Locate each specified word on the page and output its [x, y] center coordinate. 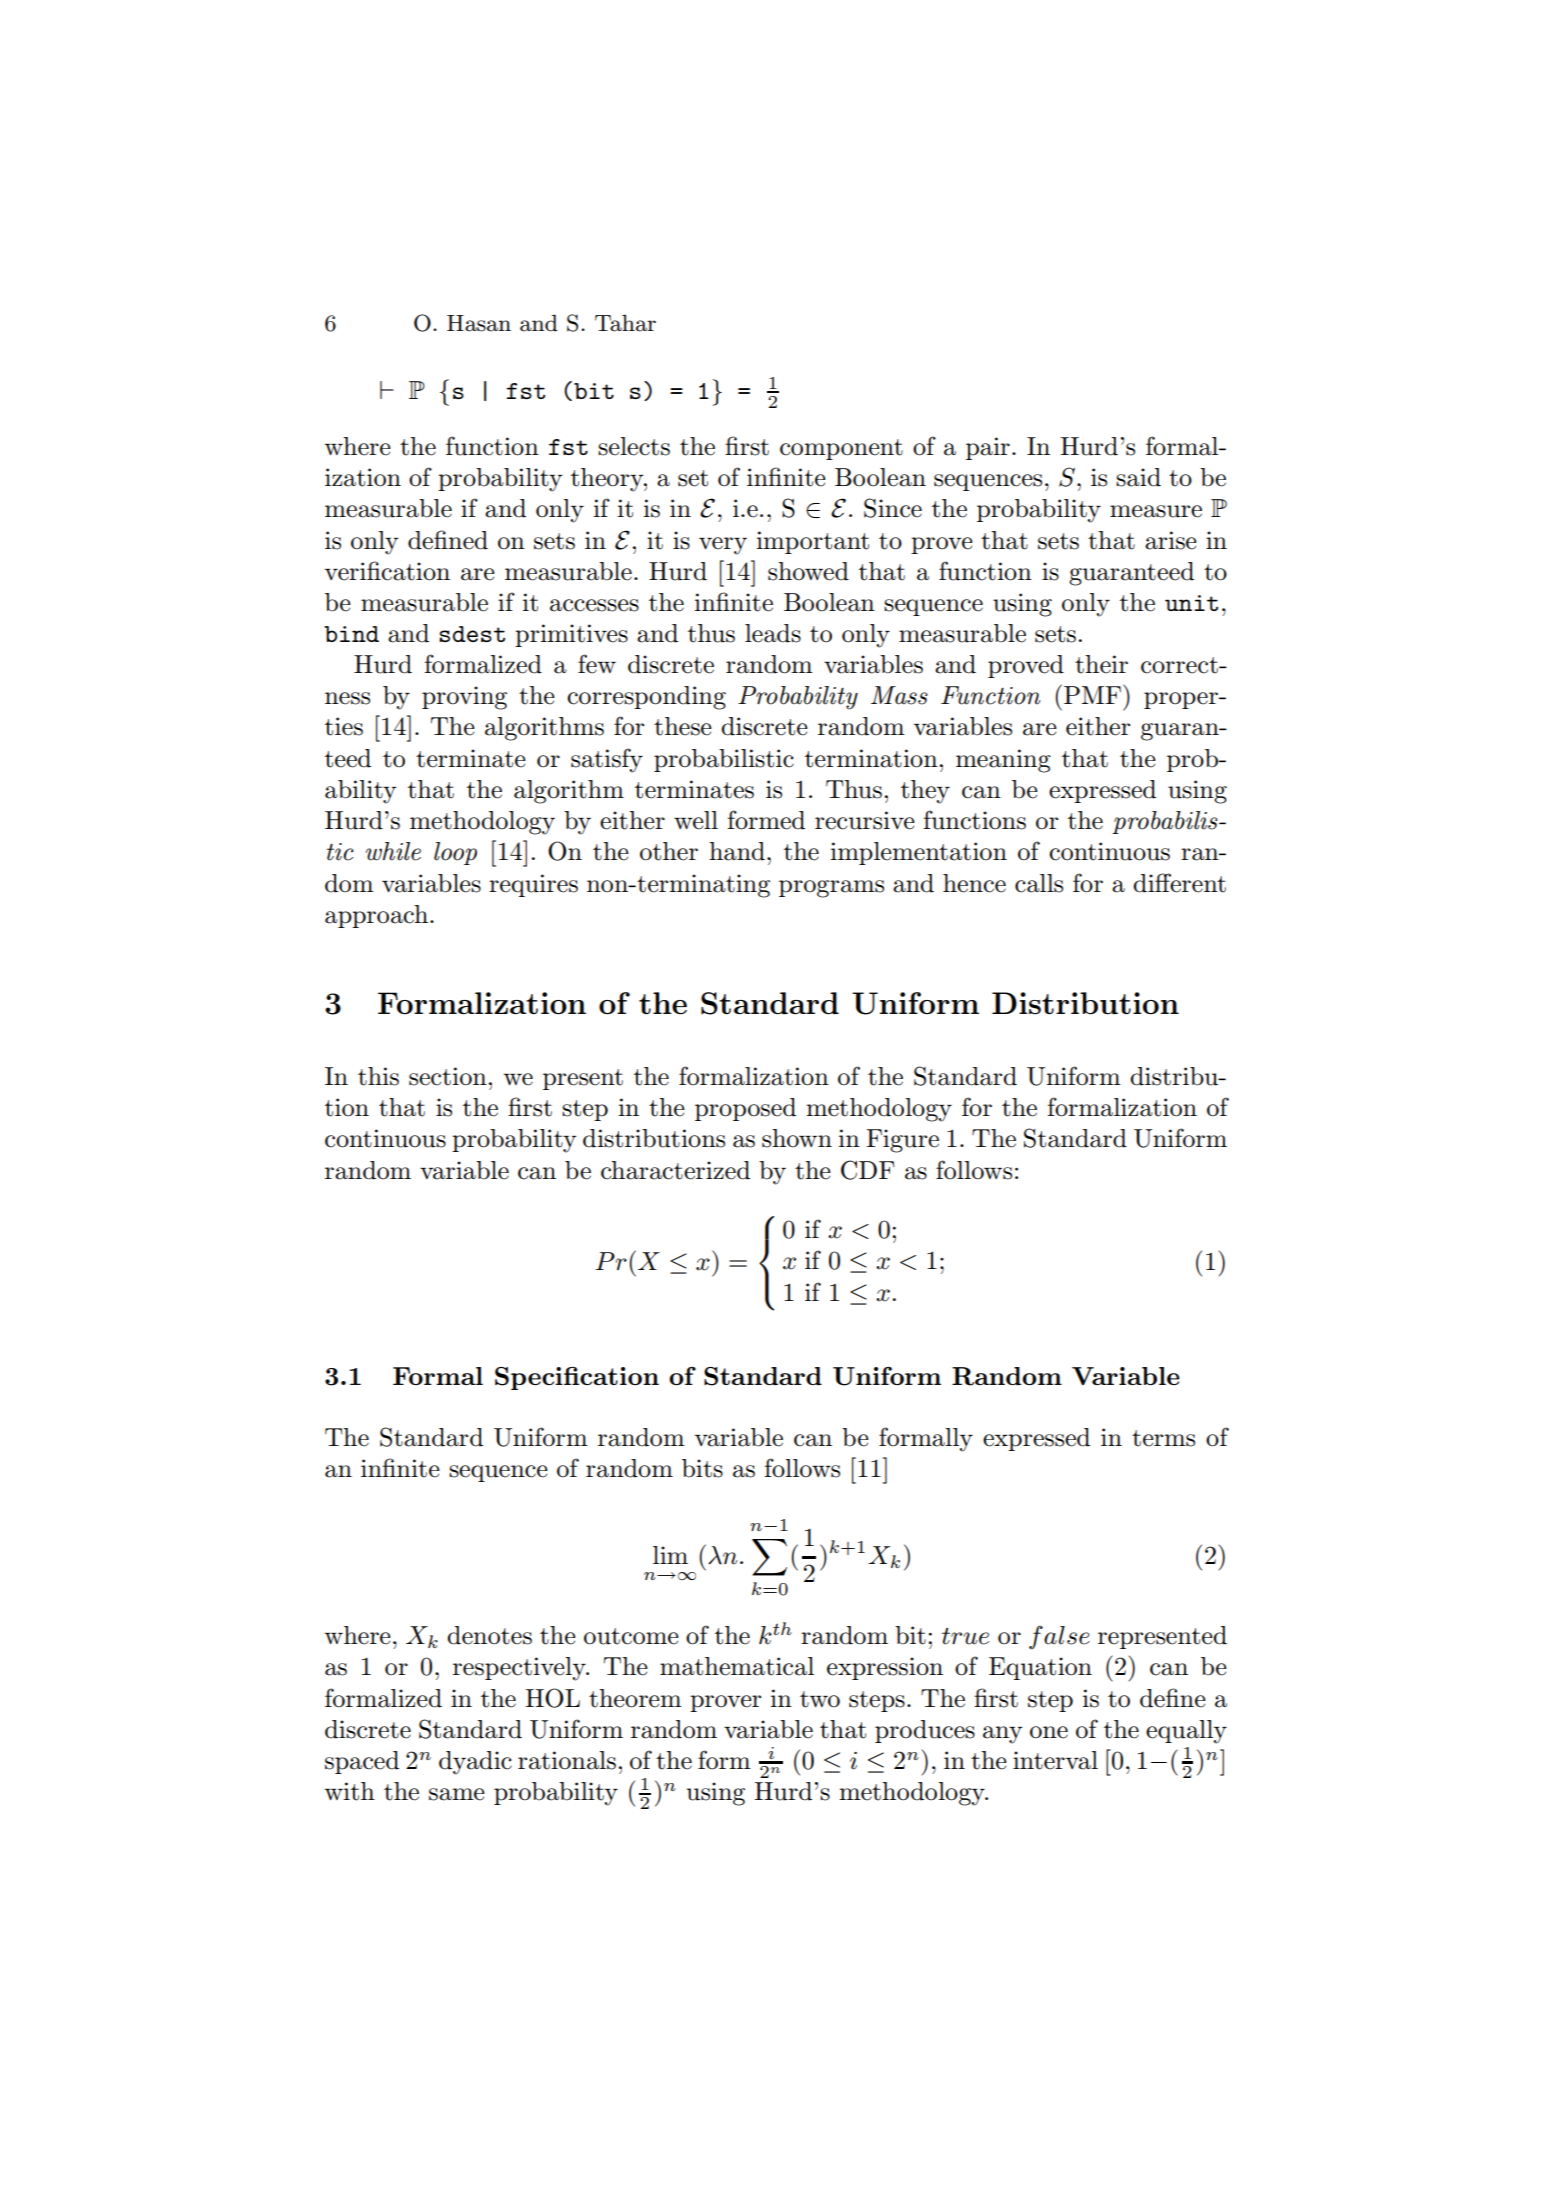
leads [773, 633]
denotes [489, 1635]
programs [831, 889]
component [841, 449]
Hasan [479, 323]
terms [1163, 1438]
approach [376, 916]
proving [464, 698]
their [1101, 664]
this [378, 1076]
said [1138, 477]
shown [797, 1138]
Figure [902, 1141]
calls [1039, 883]
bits [702, 1468]
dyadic [475, 1763]
